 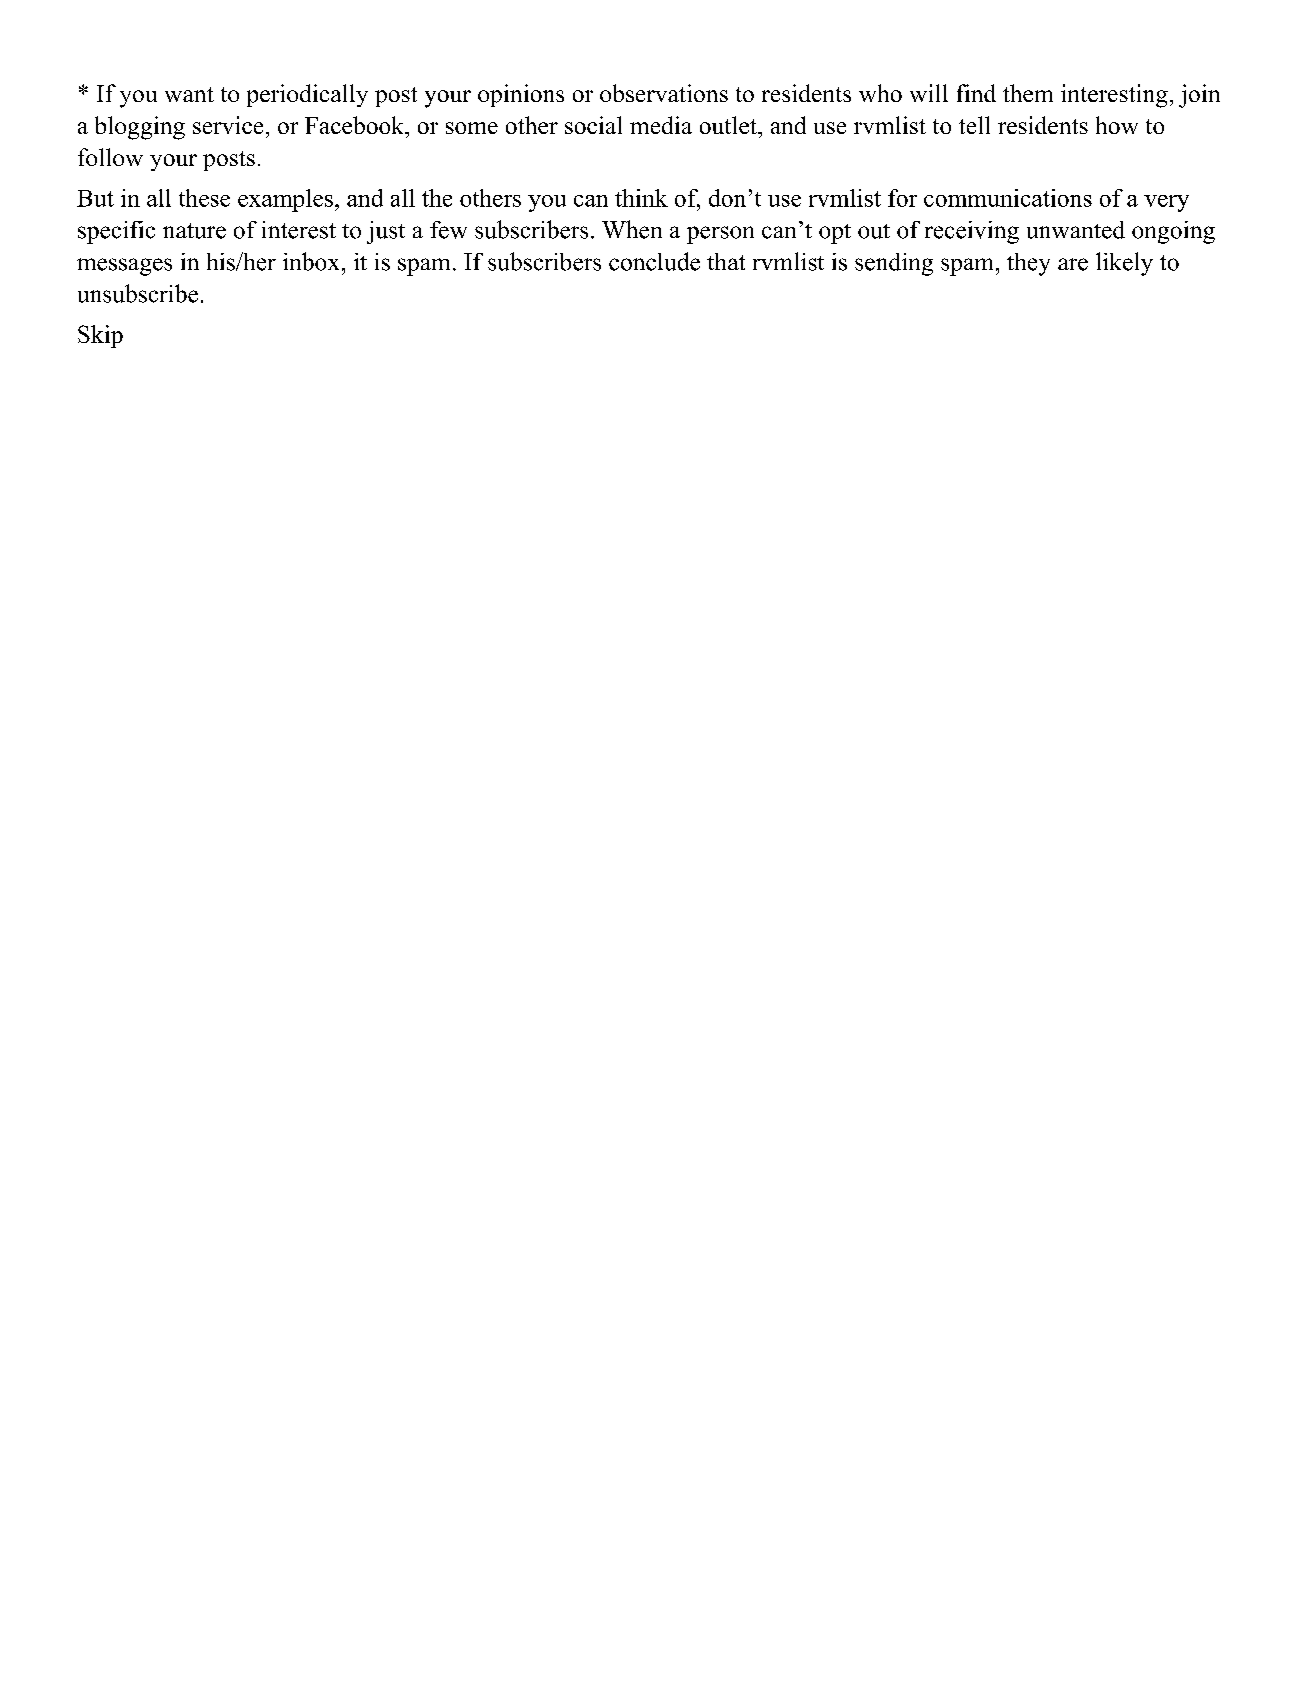 What do you see at coordinates (138, 293) in the image?
I see `unsubscribe` at bounding box center [138, 293].
